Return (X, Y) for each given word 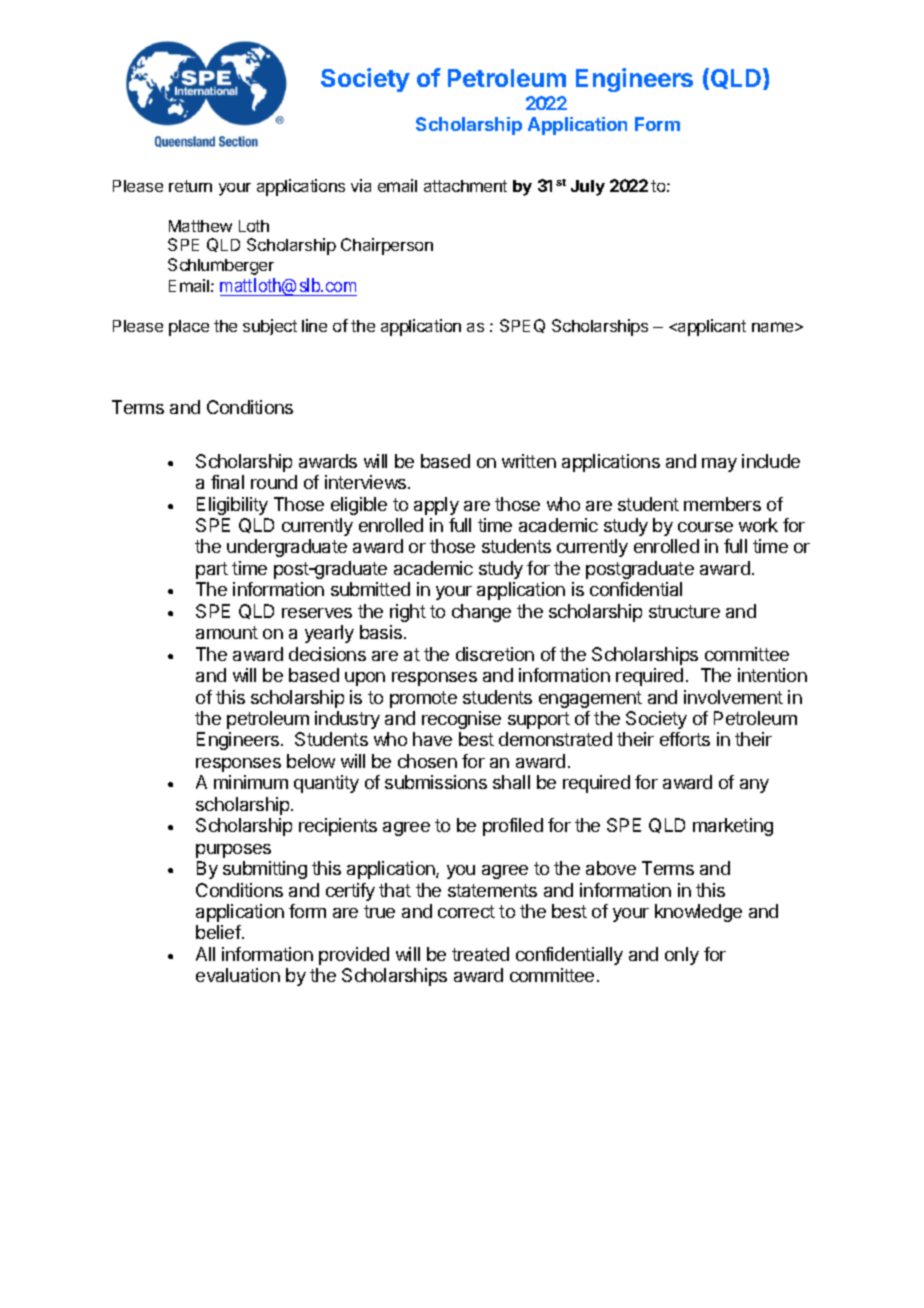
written (529, 461)
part (212, 570)
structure (684, 611)
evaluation (238, 975)
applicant (711, 327)
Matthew (200, 226)
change (481, 613)
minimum (251, 782)
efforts (685, 739)
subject (270, 327)
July (588, 188)
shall (511, 782)
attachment (465, 186)
